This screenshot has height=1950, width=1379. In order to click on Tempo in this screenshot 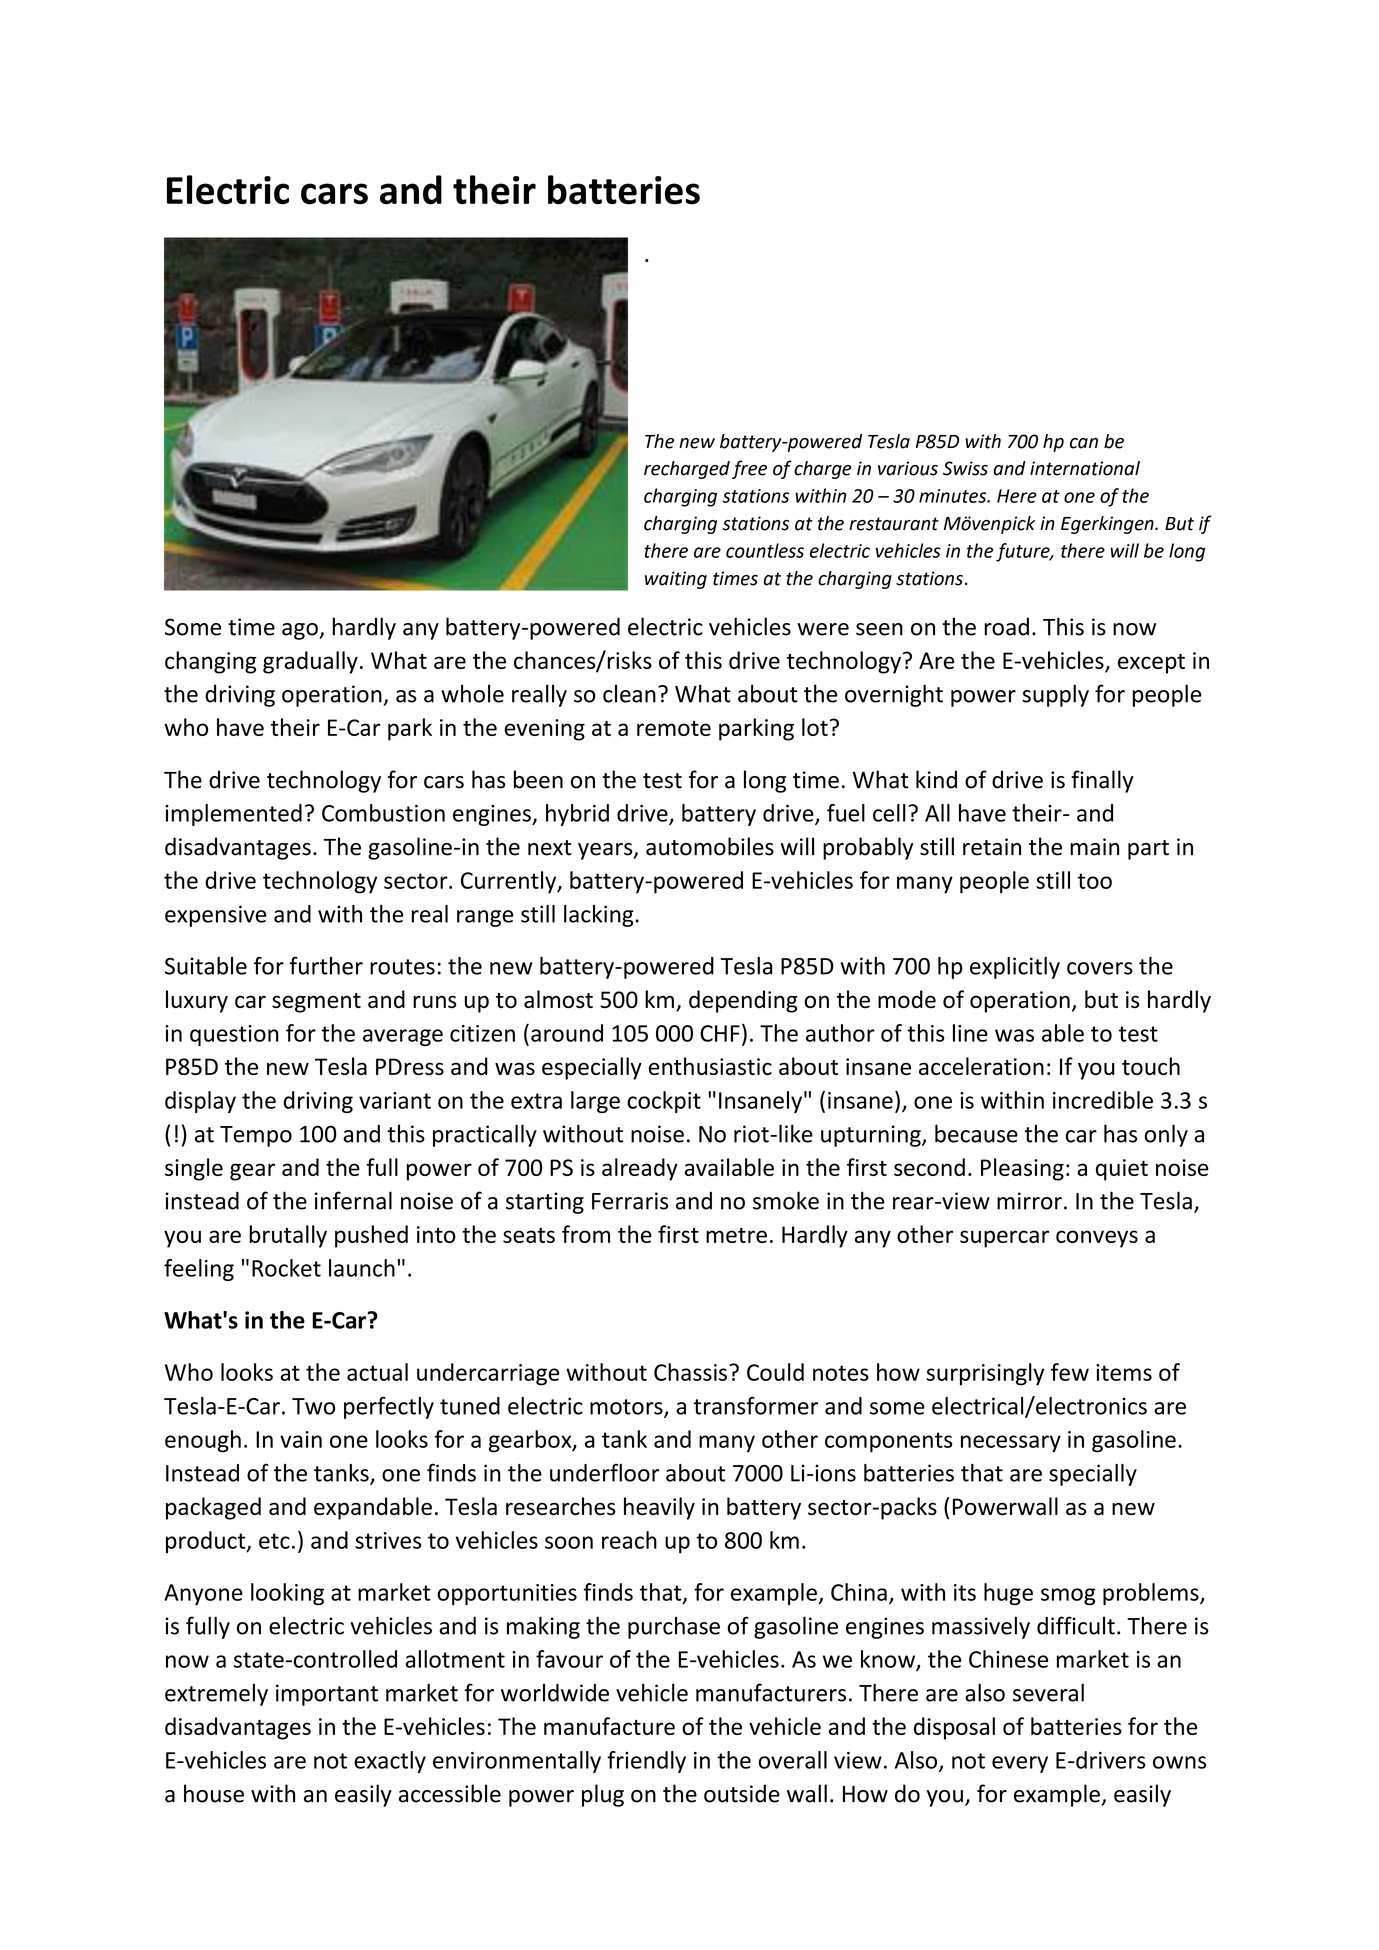, I will do `click(256, 1136)`.
